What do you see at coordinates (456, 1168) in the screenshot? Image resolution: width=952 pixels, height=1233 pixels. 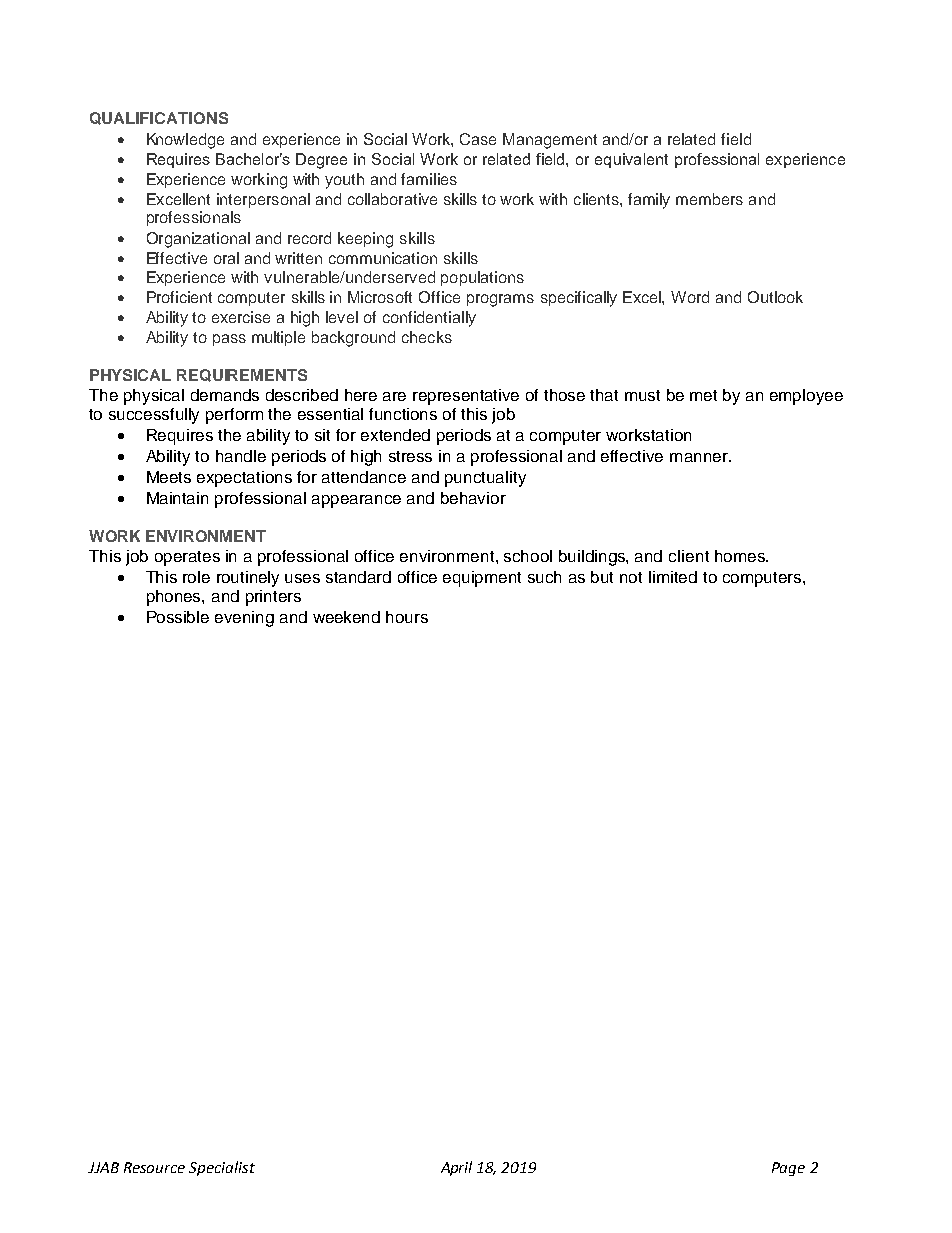 I see `April` at bounding box center [456, 1168].
